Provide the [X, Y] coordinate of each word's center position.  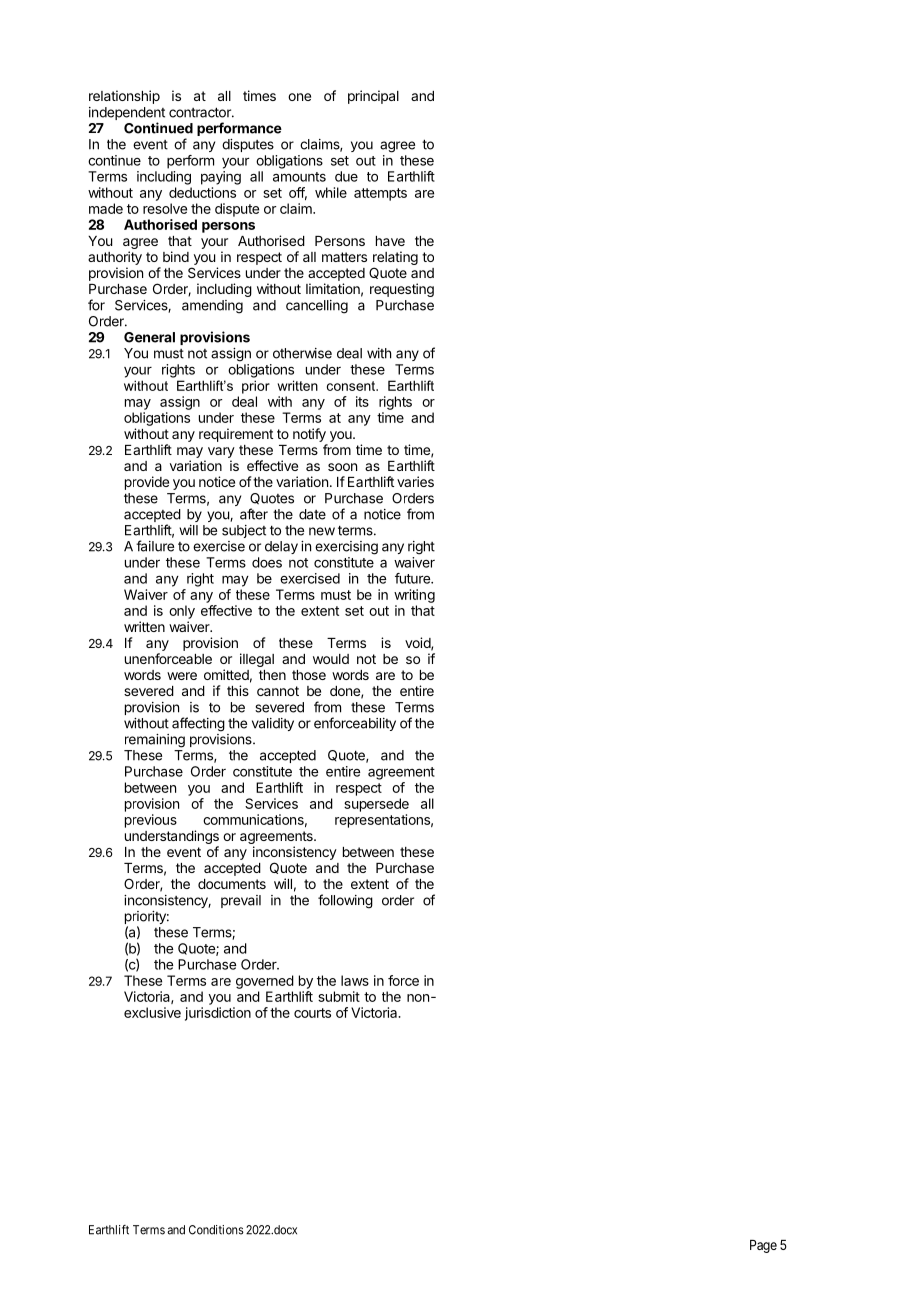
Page [763, 1246]
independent [127, 115]
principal [373, 97]
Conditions [216, 1230]
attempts [380, 194]
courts [312, 1013]
